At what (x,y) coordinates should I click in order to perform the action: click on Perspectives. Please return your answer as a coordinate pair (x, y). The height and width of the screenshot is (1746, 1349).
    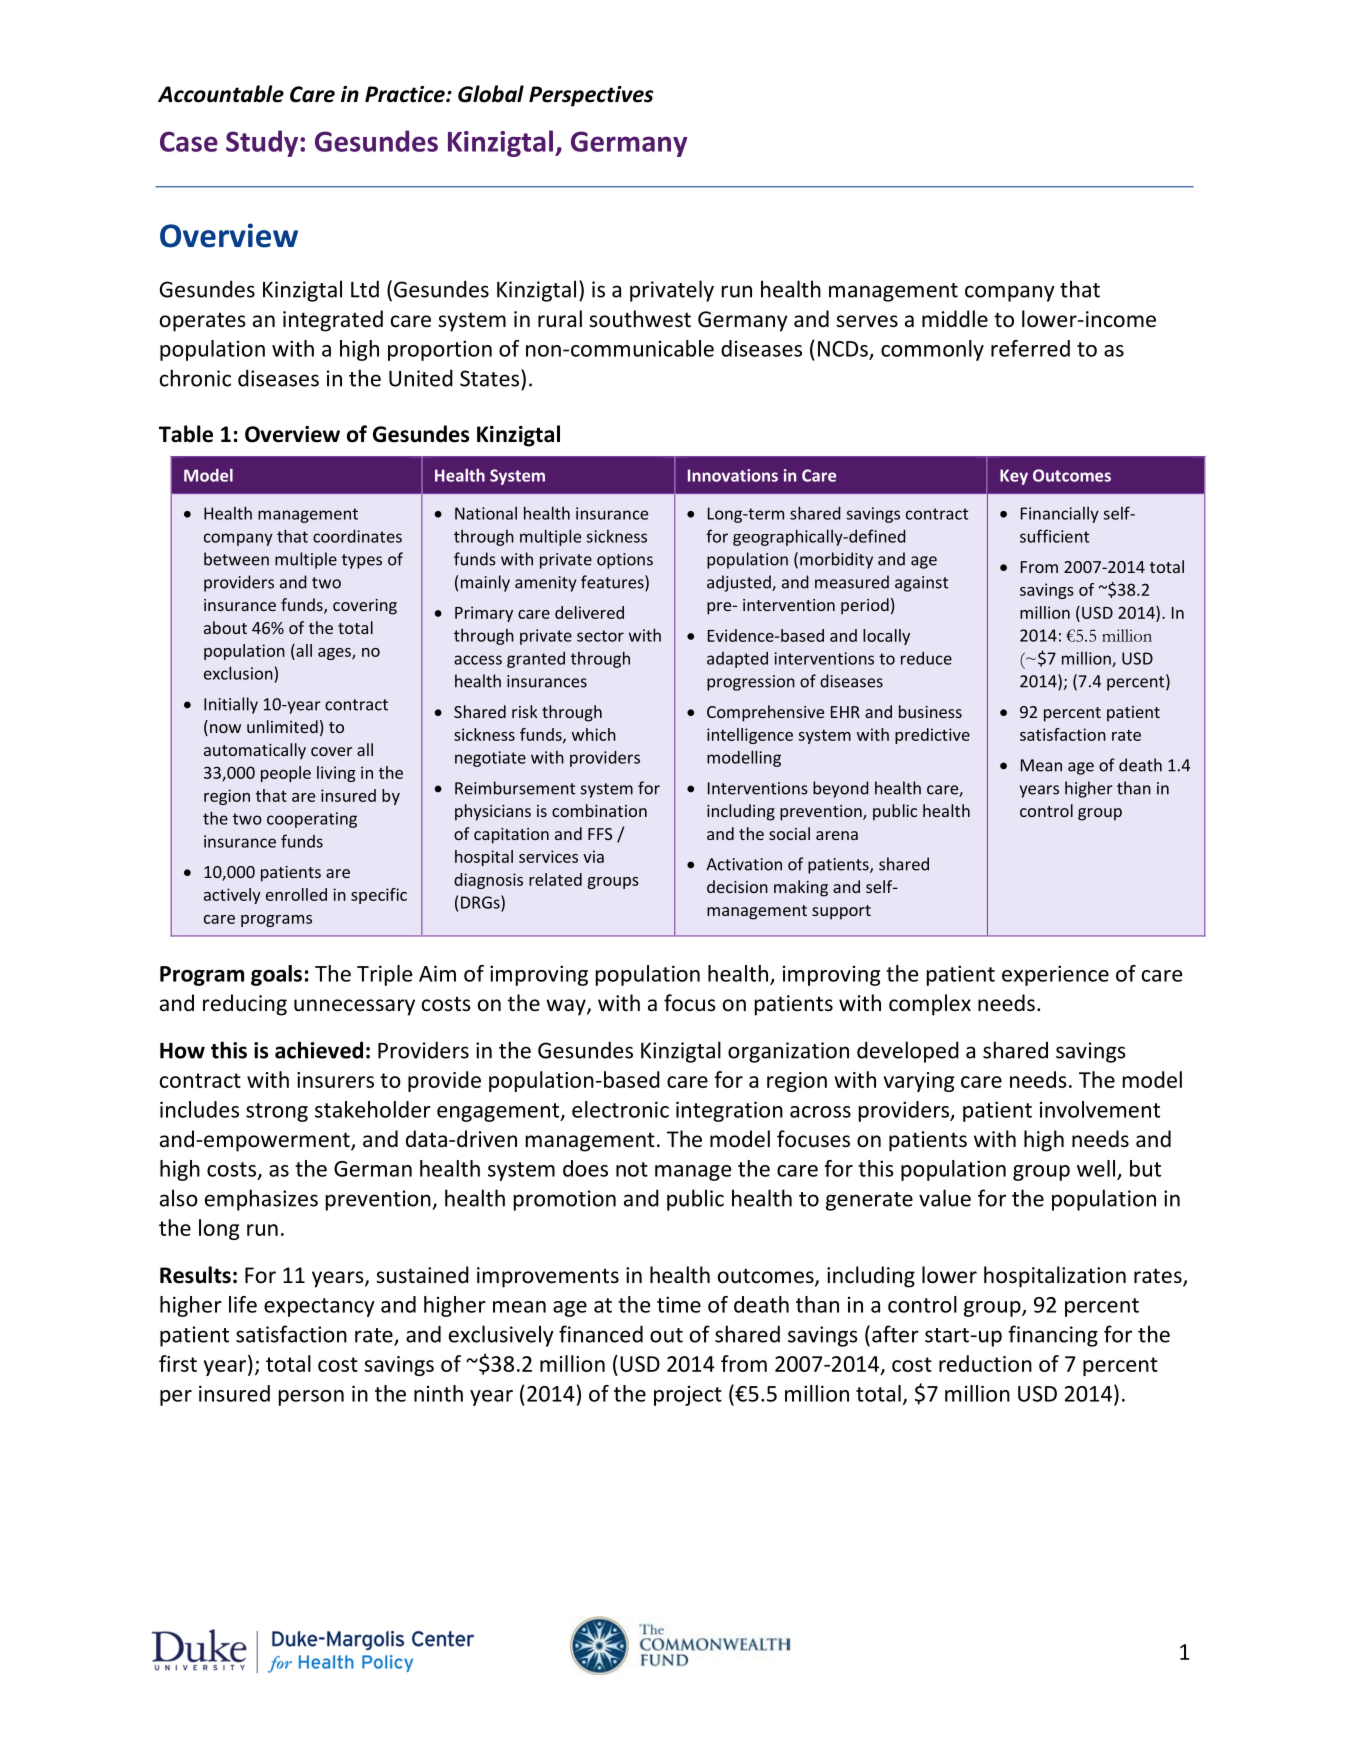
    Looking at the image, I should click on (591, 96).
